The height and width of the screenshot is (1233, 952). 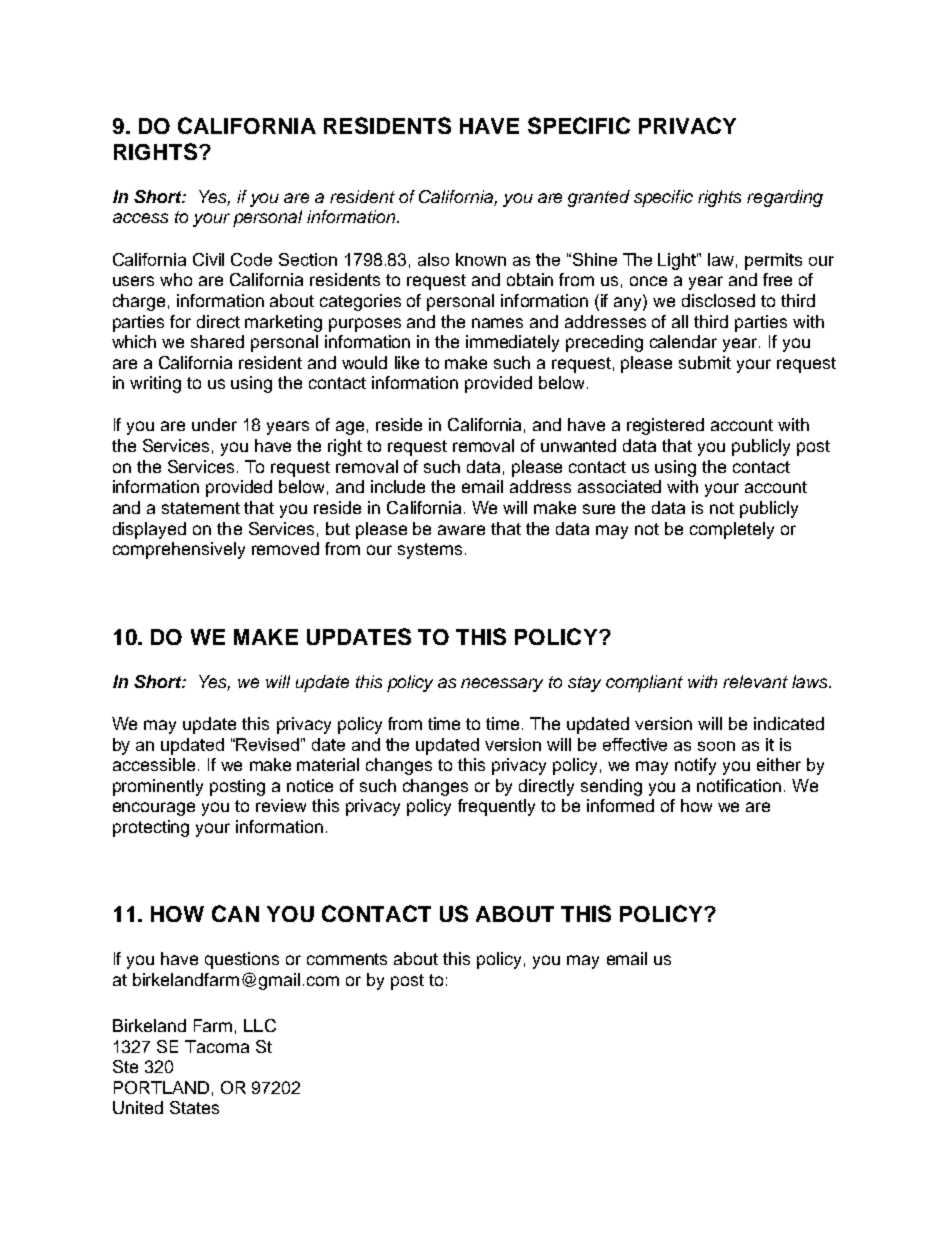 I want to click on known, so click(x=481, y=259).
